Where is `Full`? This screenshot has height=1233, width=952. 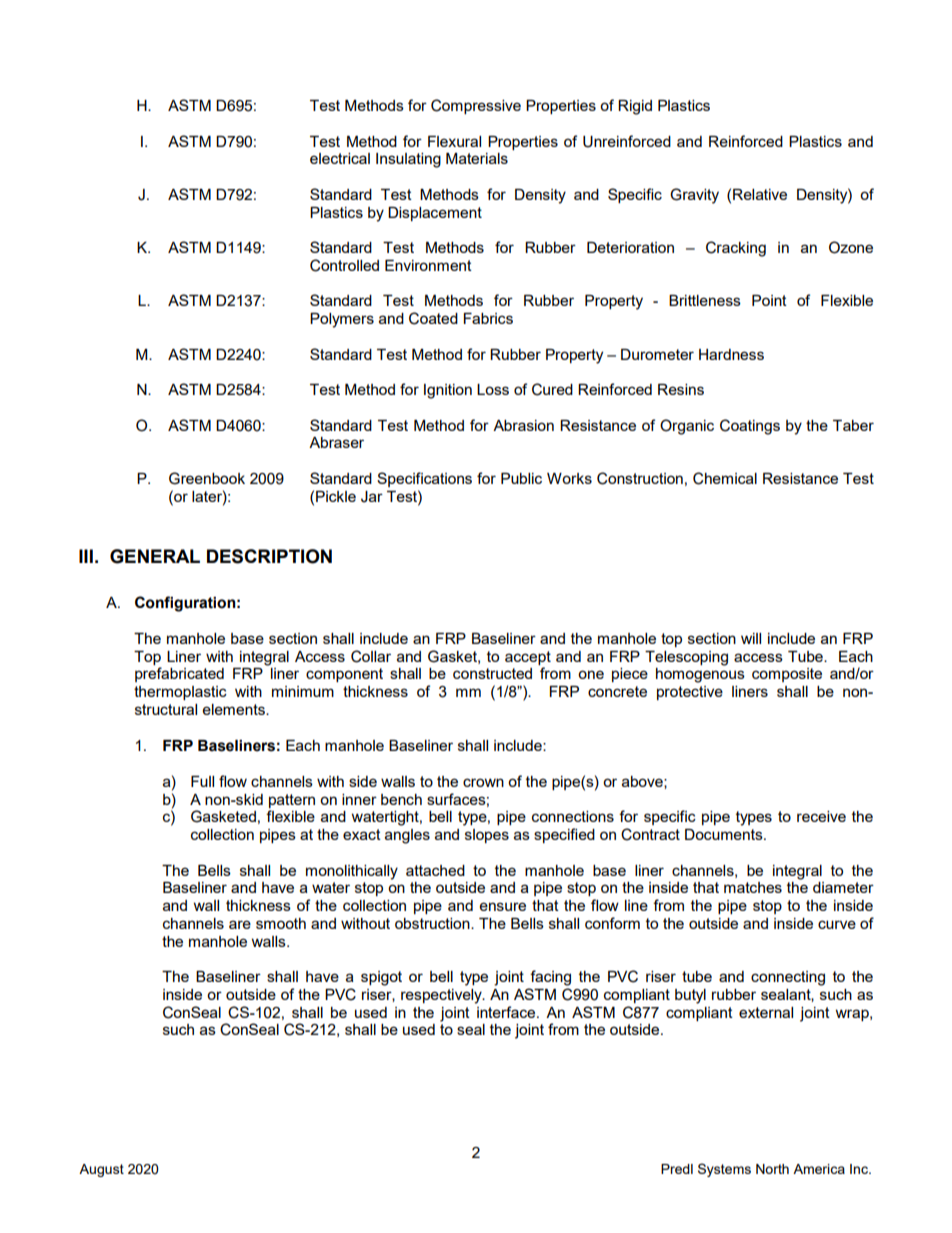
Full is located at coordinates (202, 781).
